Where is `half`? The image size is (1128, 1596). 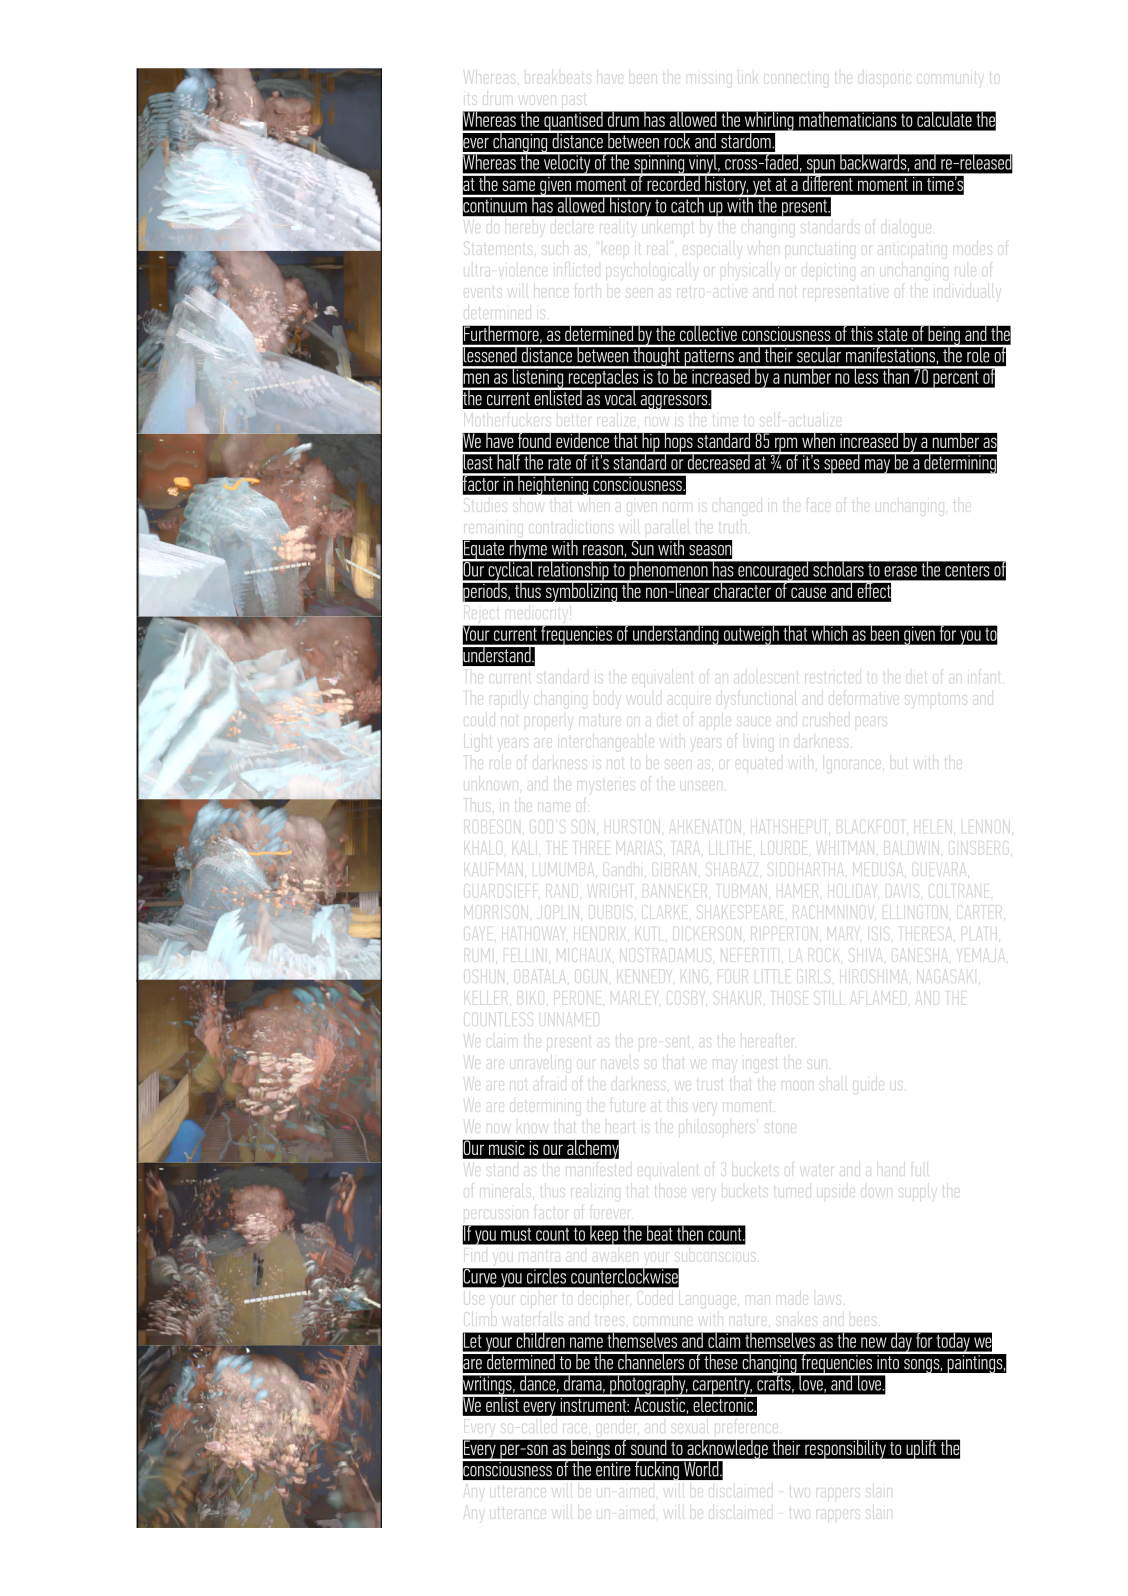 half is located at coordinates (508, 461).
